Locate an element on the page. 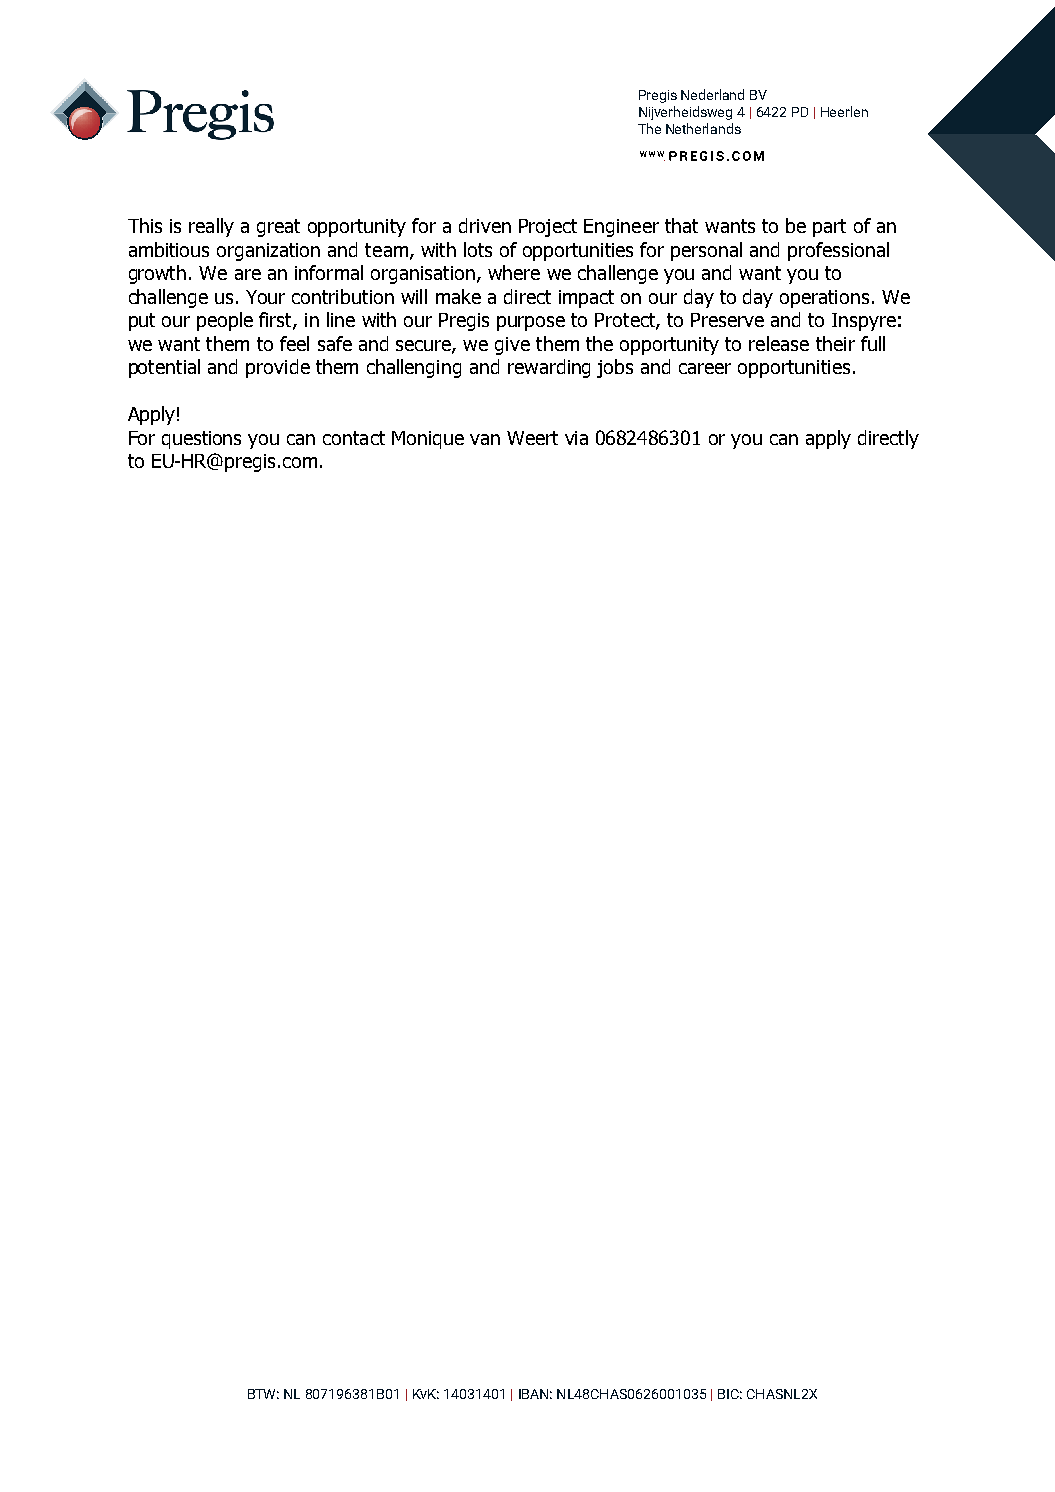  career is located at coordinates (705, 368).
